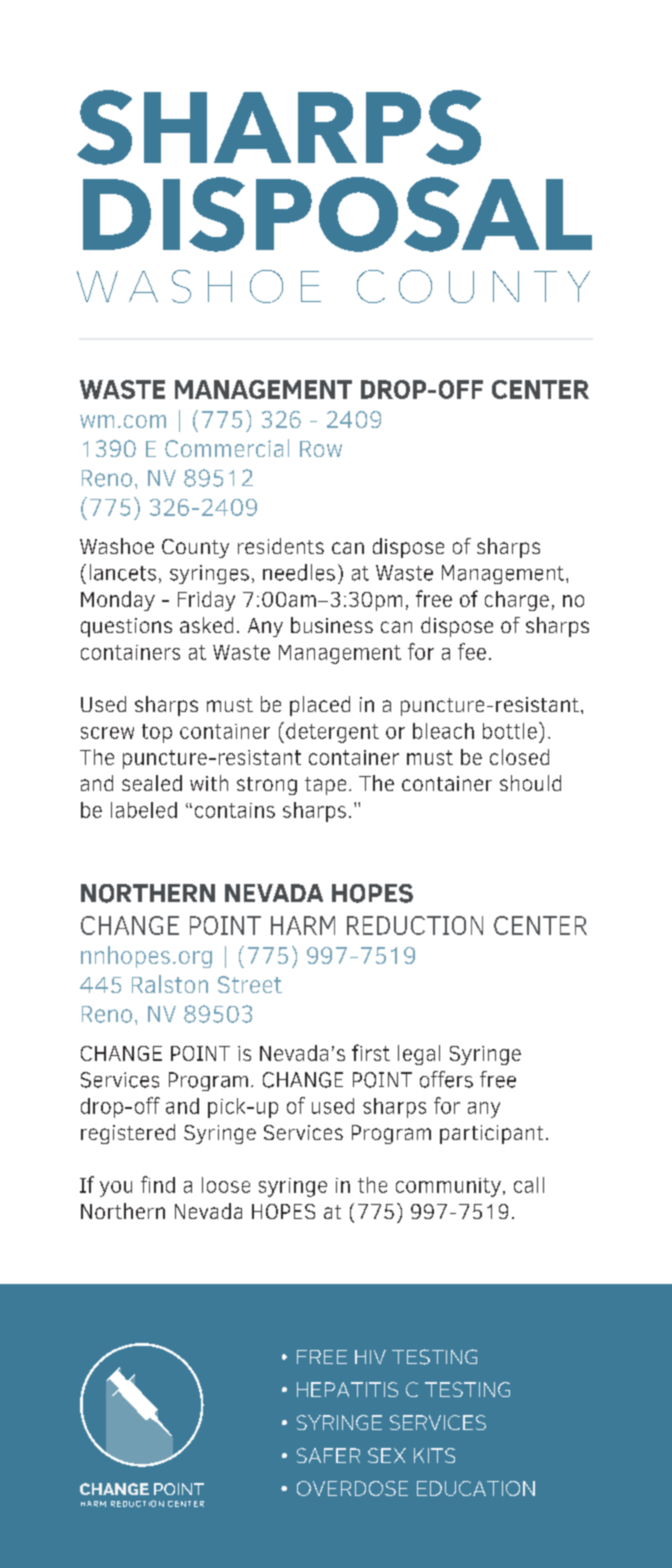 The image size is (672, 1568). Describe the element at coordinates (476, 1488) in the page. I see `EDUCATION` at that location.
